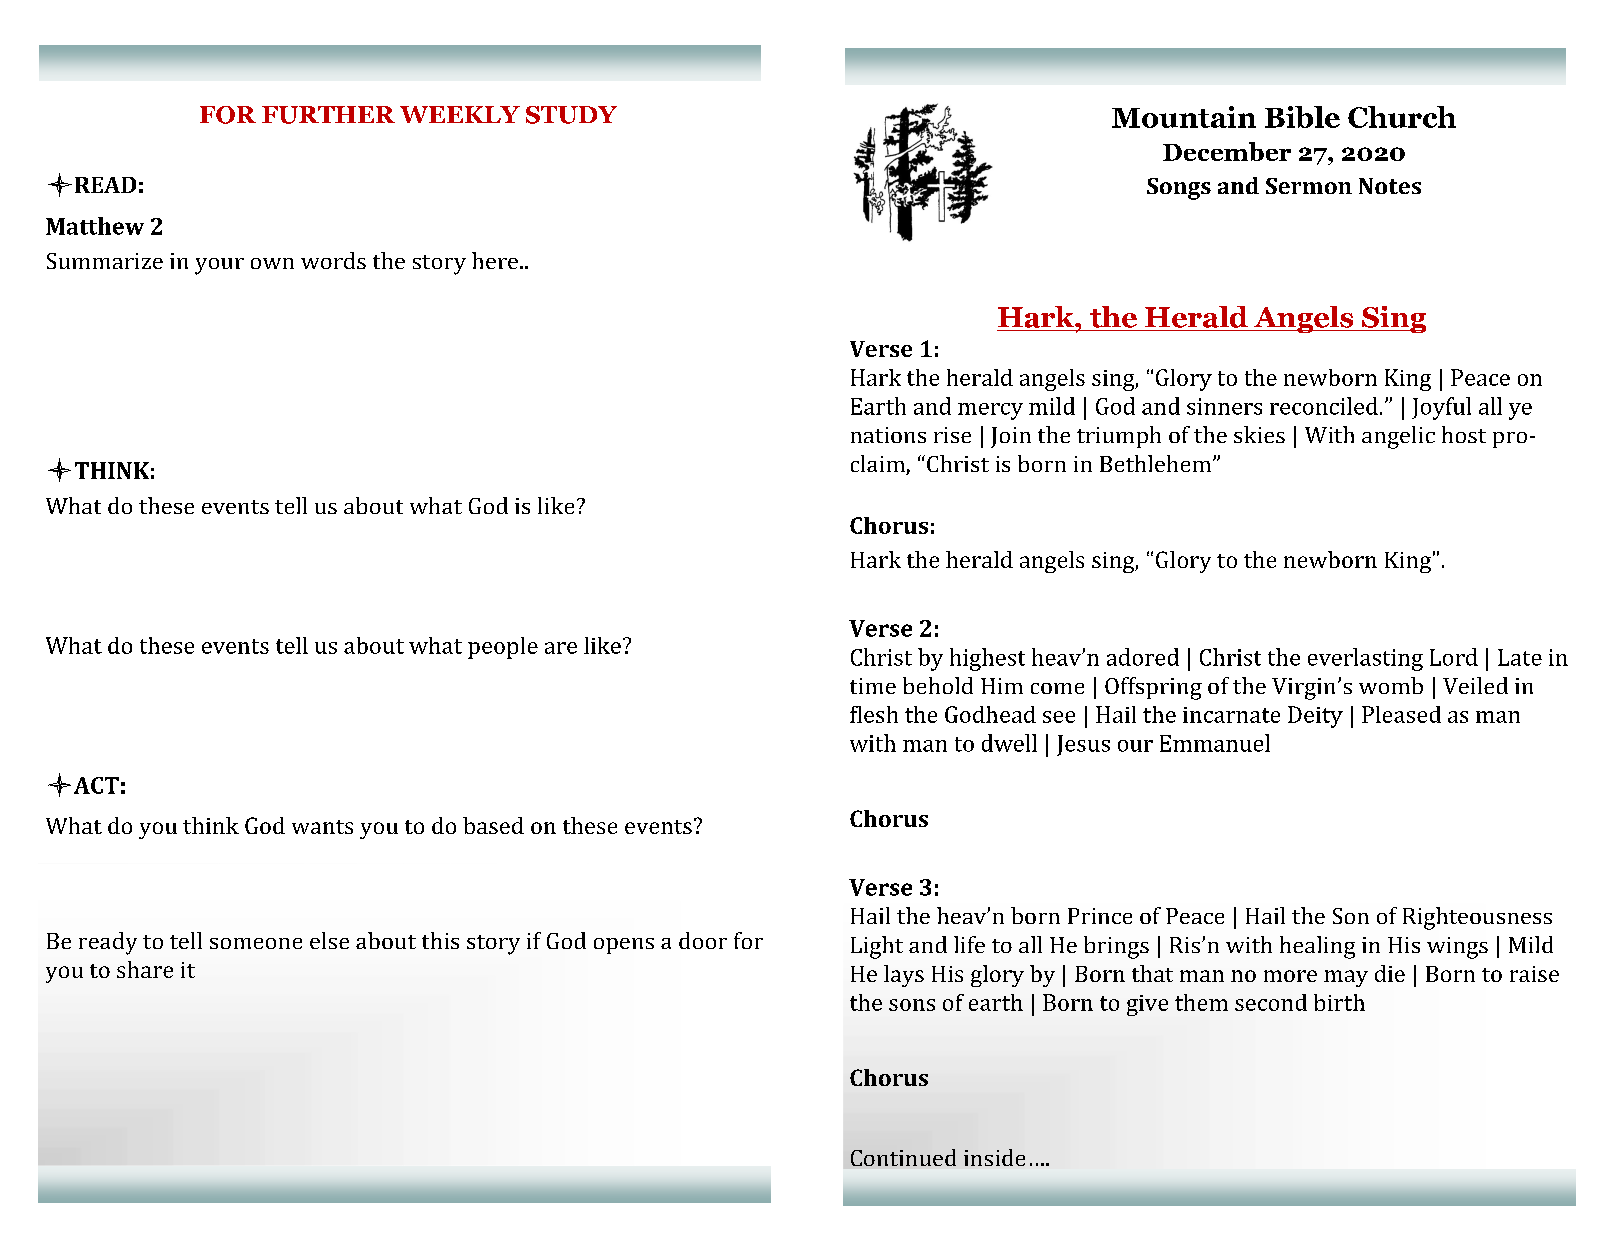  What do you see at coordinates (145, 969) in the screenshot?
I see `share` at bounding box center [145, 969].
